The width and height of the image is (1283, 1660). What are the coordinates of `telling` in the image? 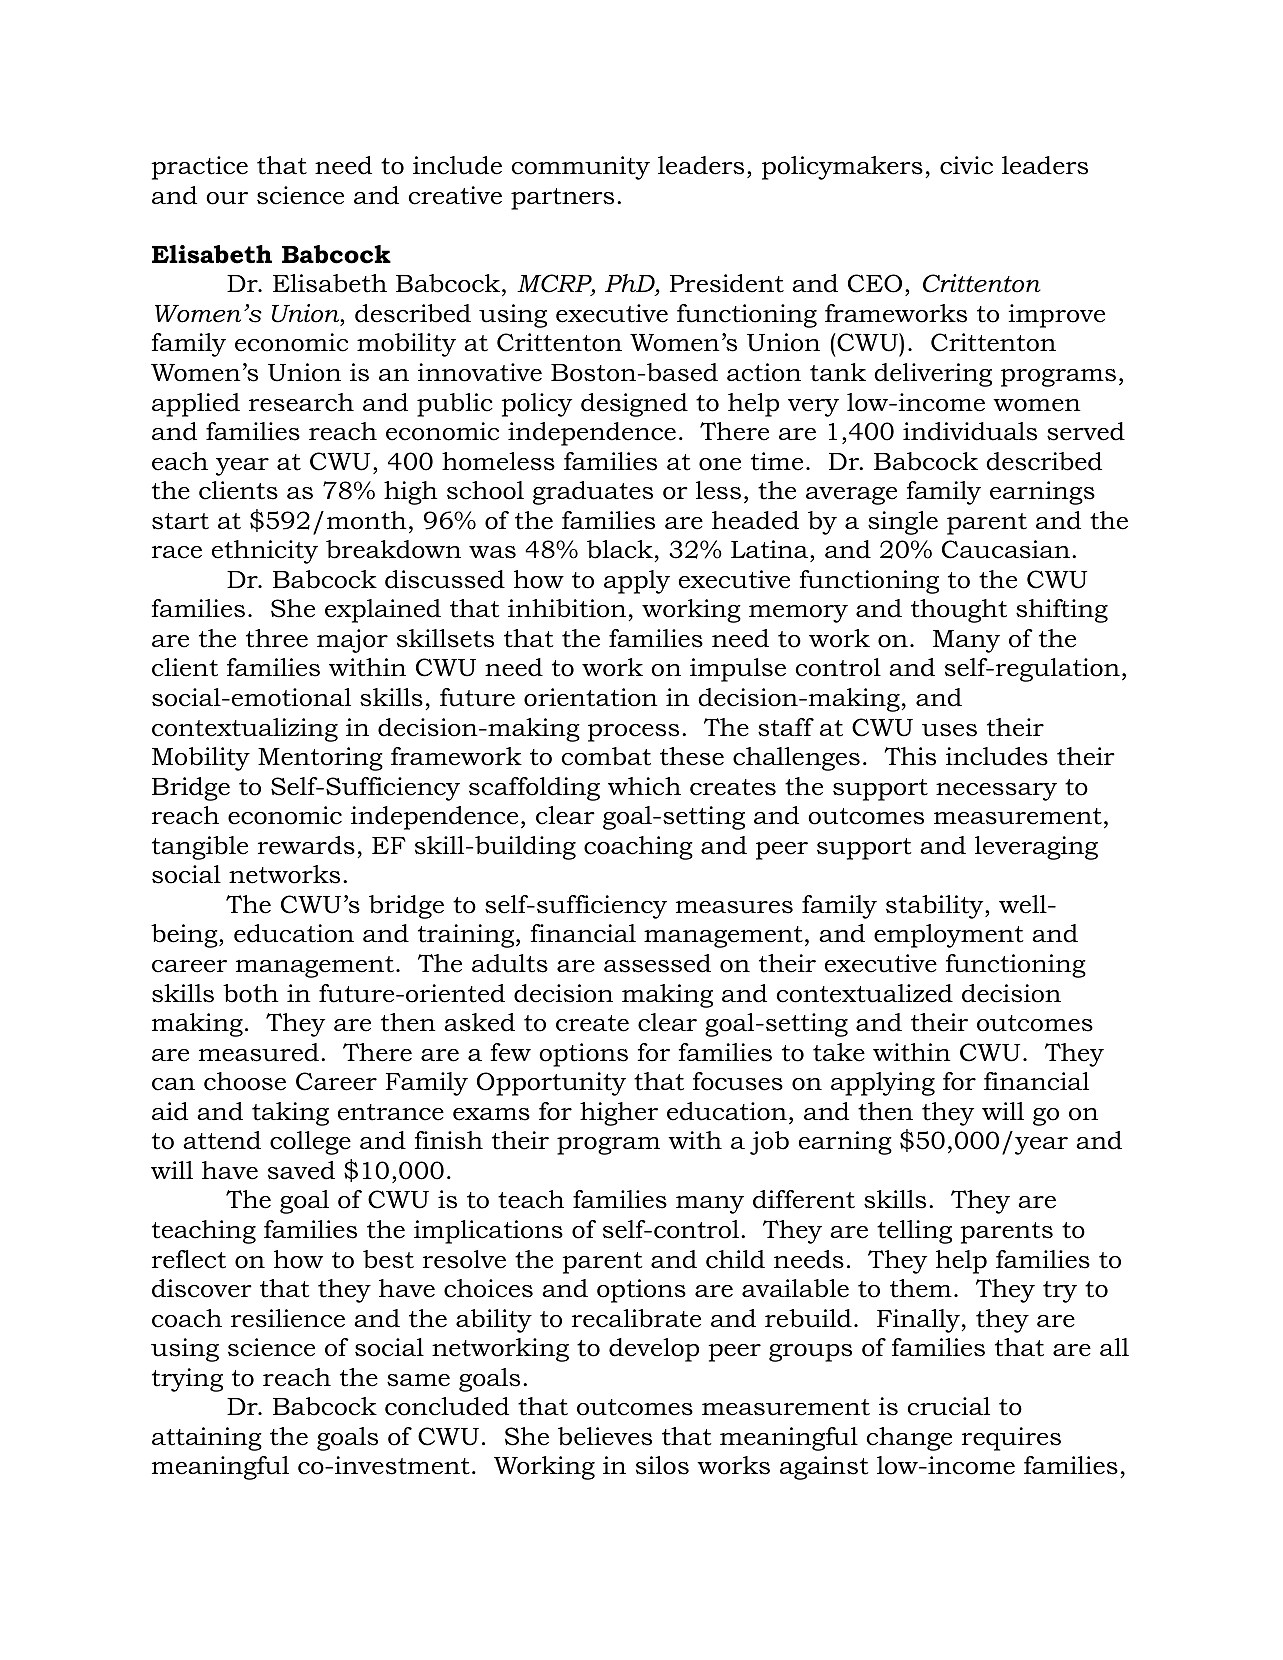 It's located at (914, 1232).
